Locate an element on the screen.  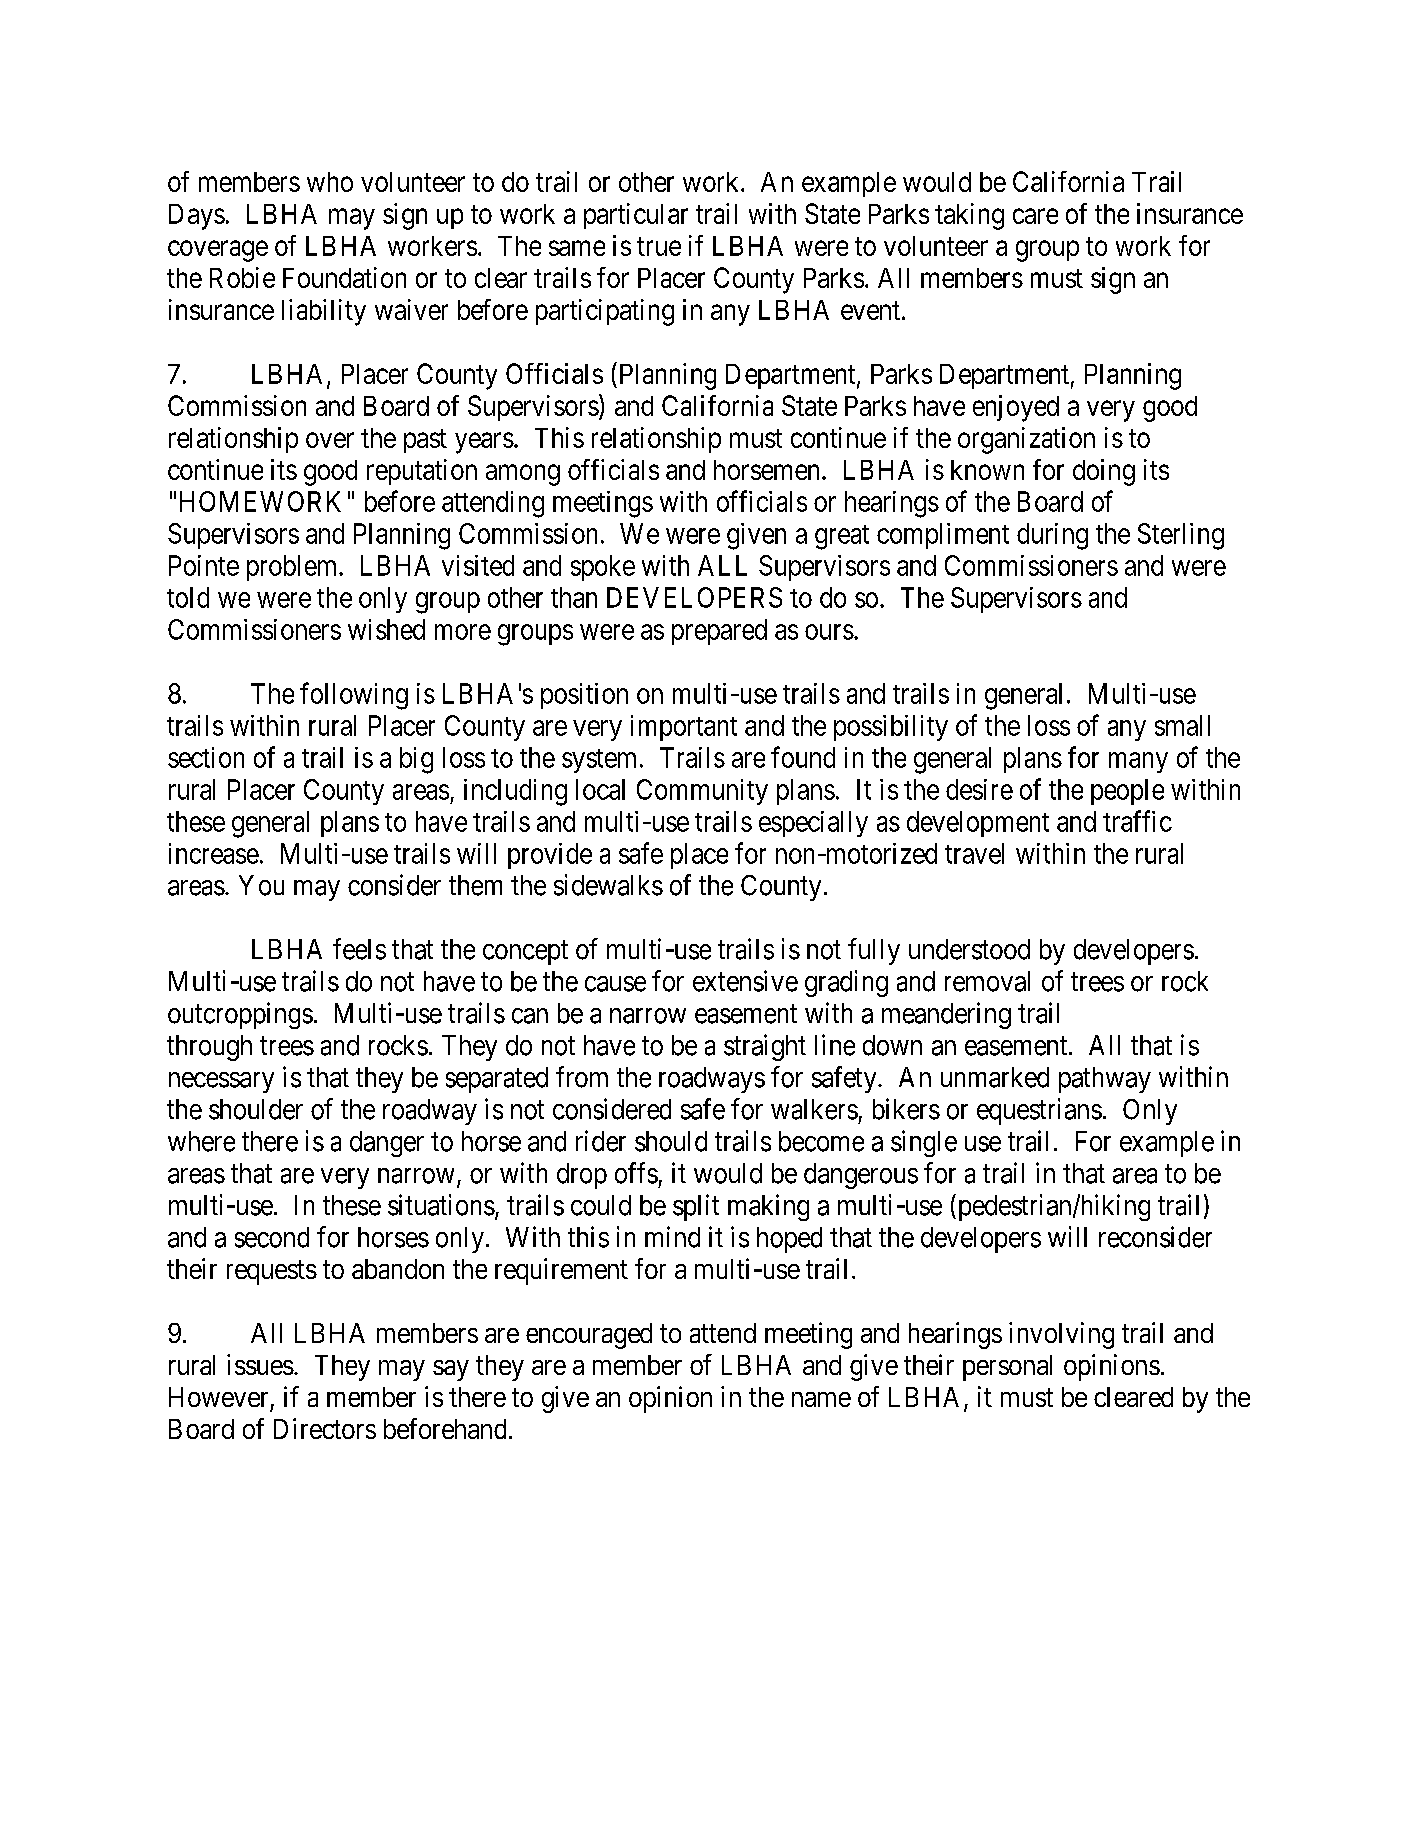
small is located at coordinates (1182, 725).
